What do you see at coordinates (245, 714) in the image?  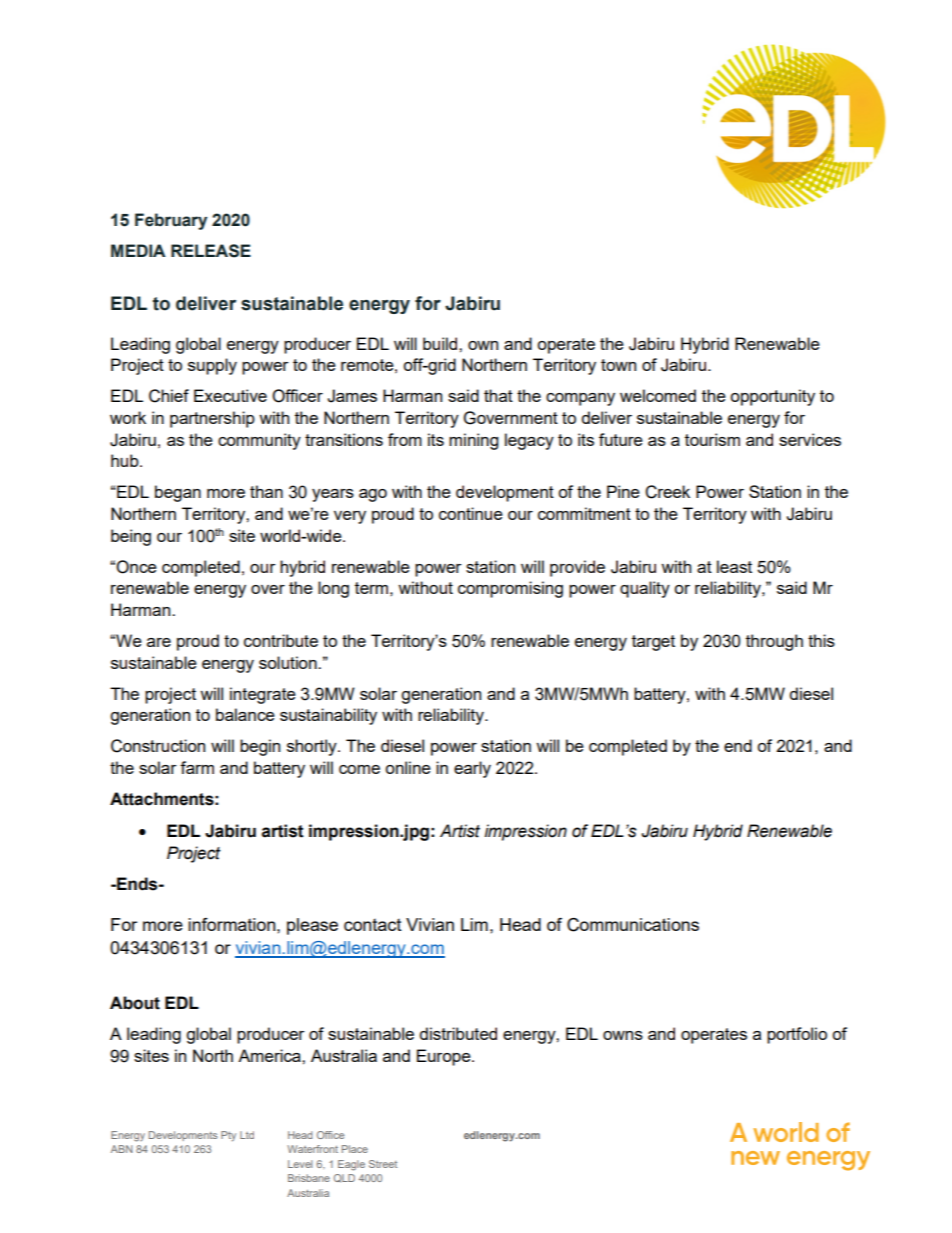 I see `balance` at bounding box center [245, 714].
